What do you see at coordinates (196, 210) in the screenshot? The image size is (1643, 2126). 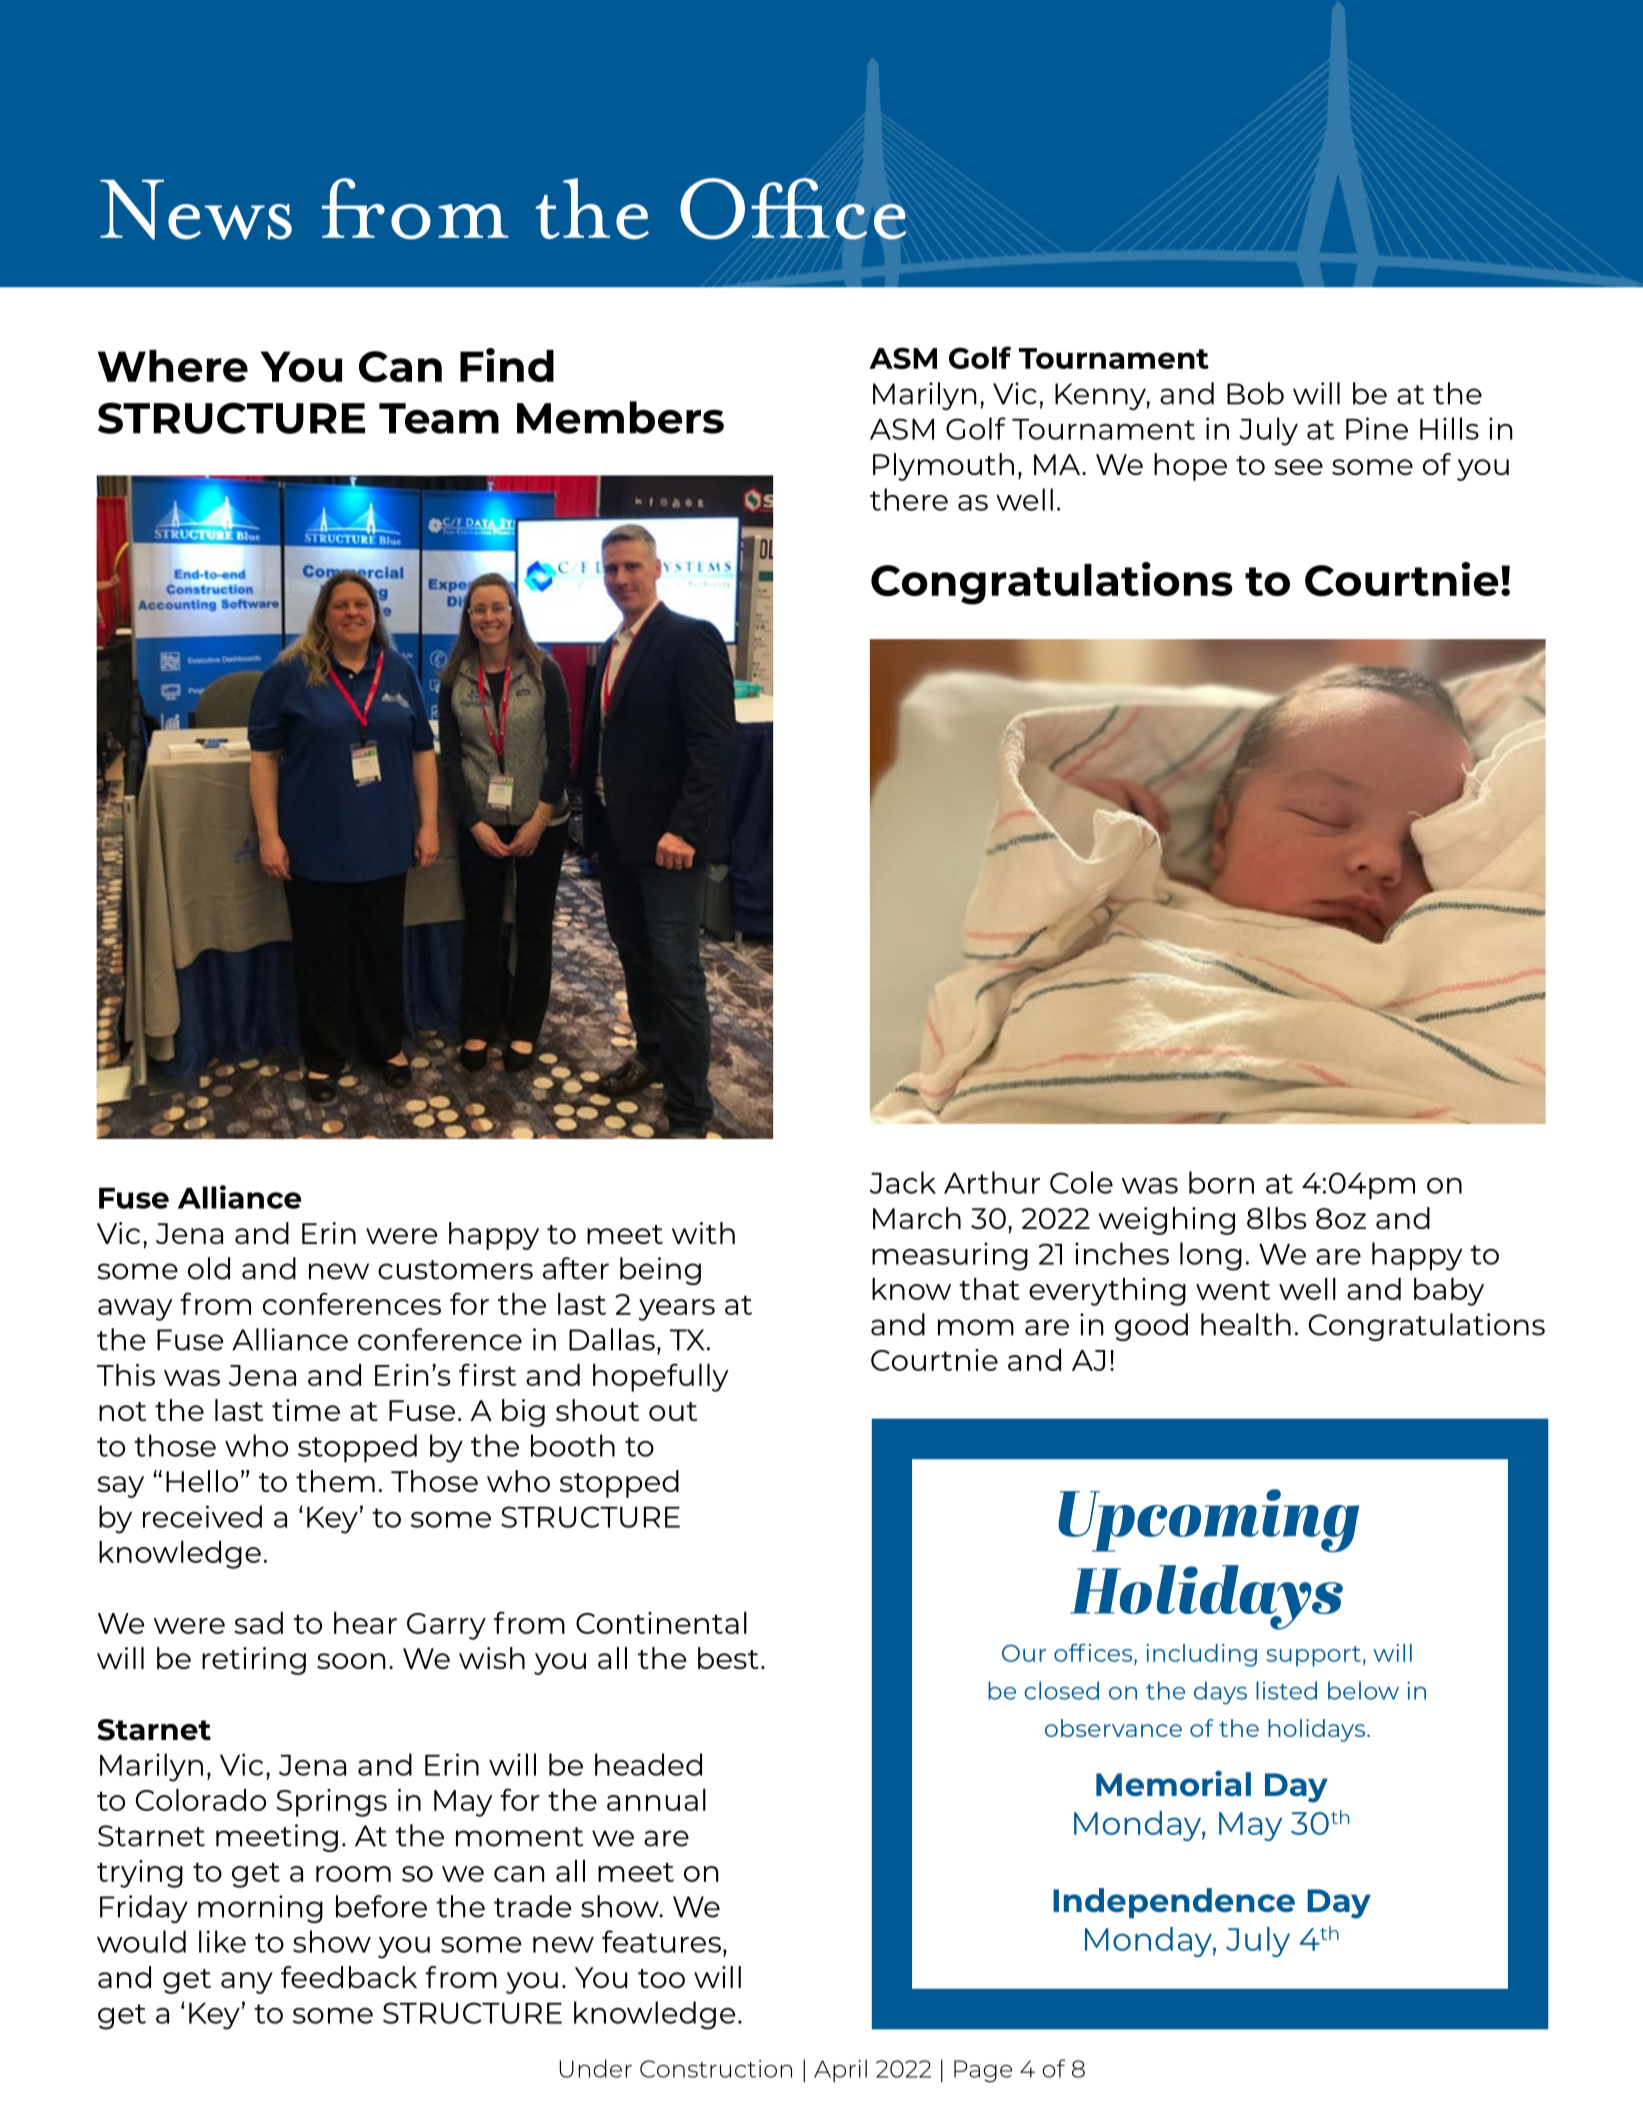 I see `News` at bounding box center [196, 210].
